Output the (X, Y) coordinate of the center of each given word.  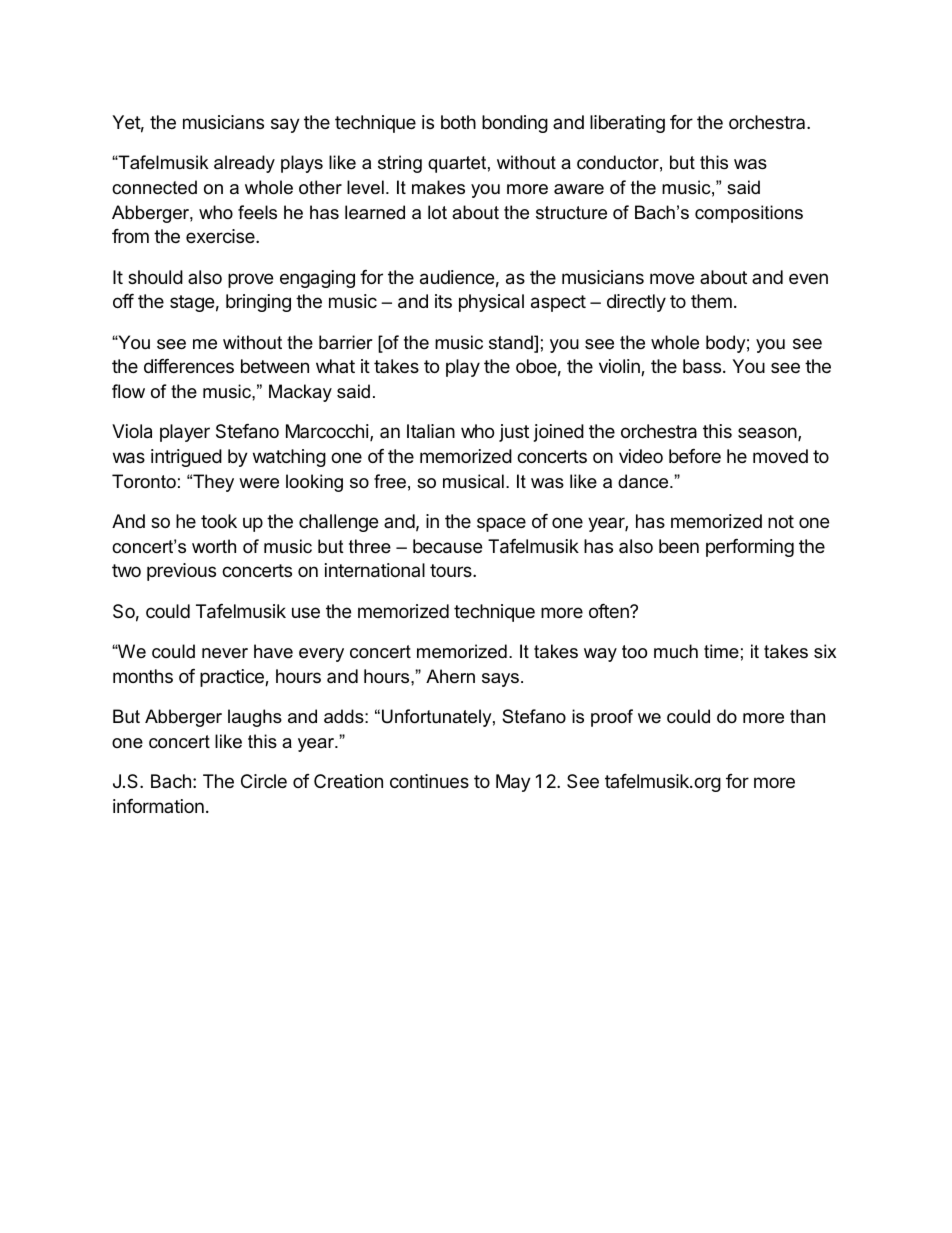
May (513, 783)
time (721, 651)
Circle (264, 781)
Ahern (450, 676)
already (244, 164)
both (458, 122)
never (225, 653)
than (807, 716)
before (695, 456)
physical (491, 303)
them (711, 301)
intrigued (186, 458)
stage (192, 303)
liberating (627, 124)
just (514, 433)
